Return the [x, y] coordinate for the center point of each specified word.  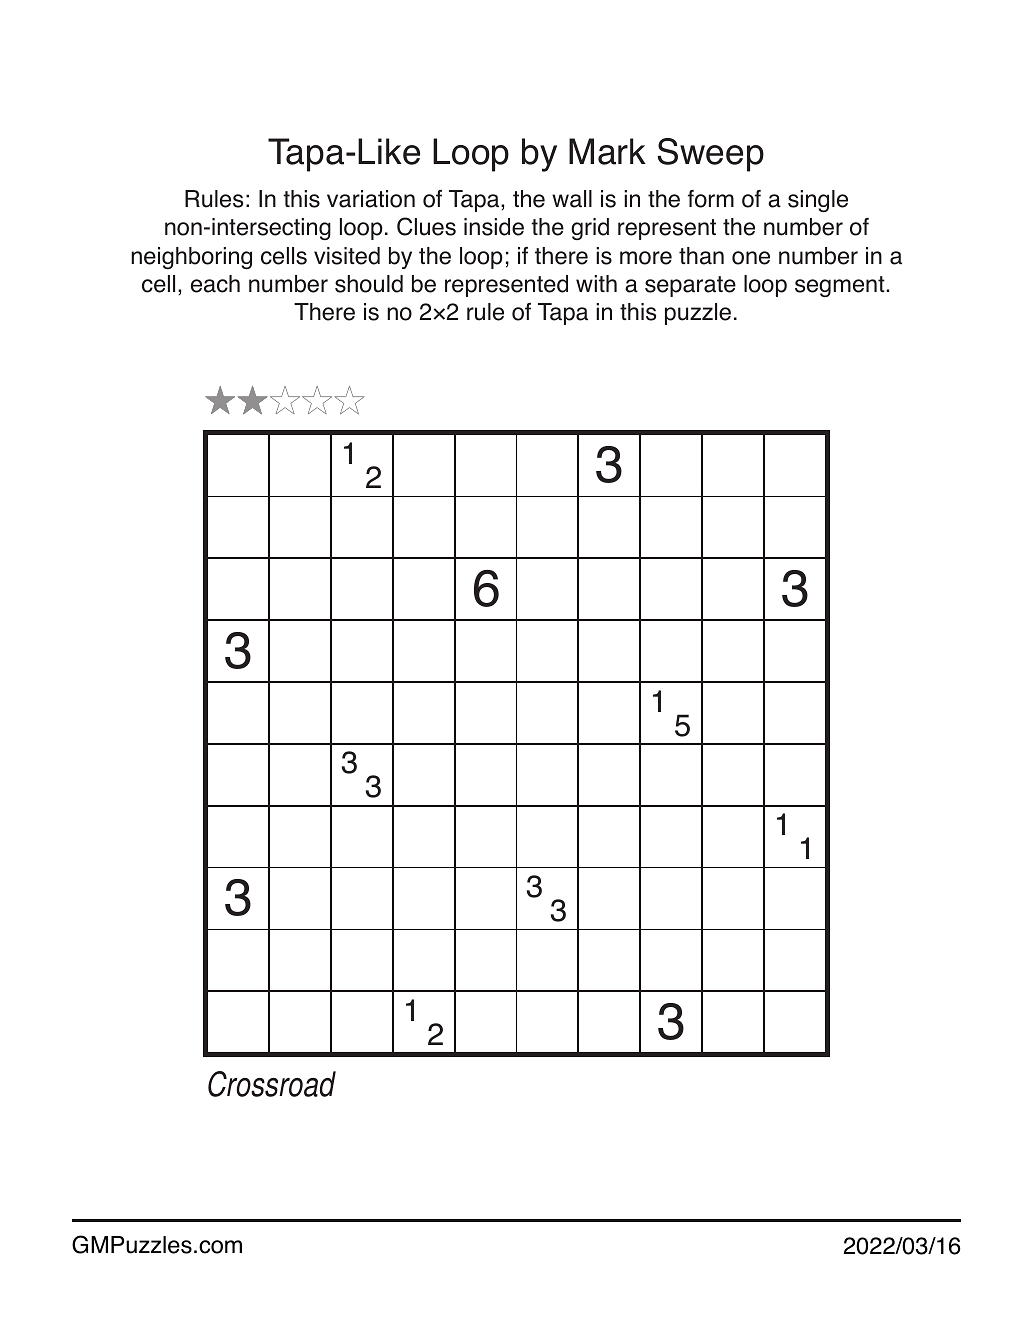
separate [690, 286]
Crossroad [272, 1084]
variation [371, 199]
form [711, 199]
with [596, 283]
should [369, 284]
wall [572, 199]
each [215, 284]
